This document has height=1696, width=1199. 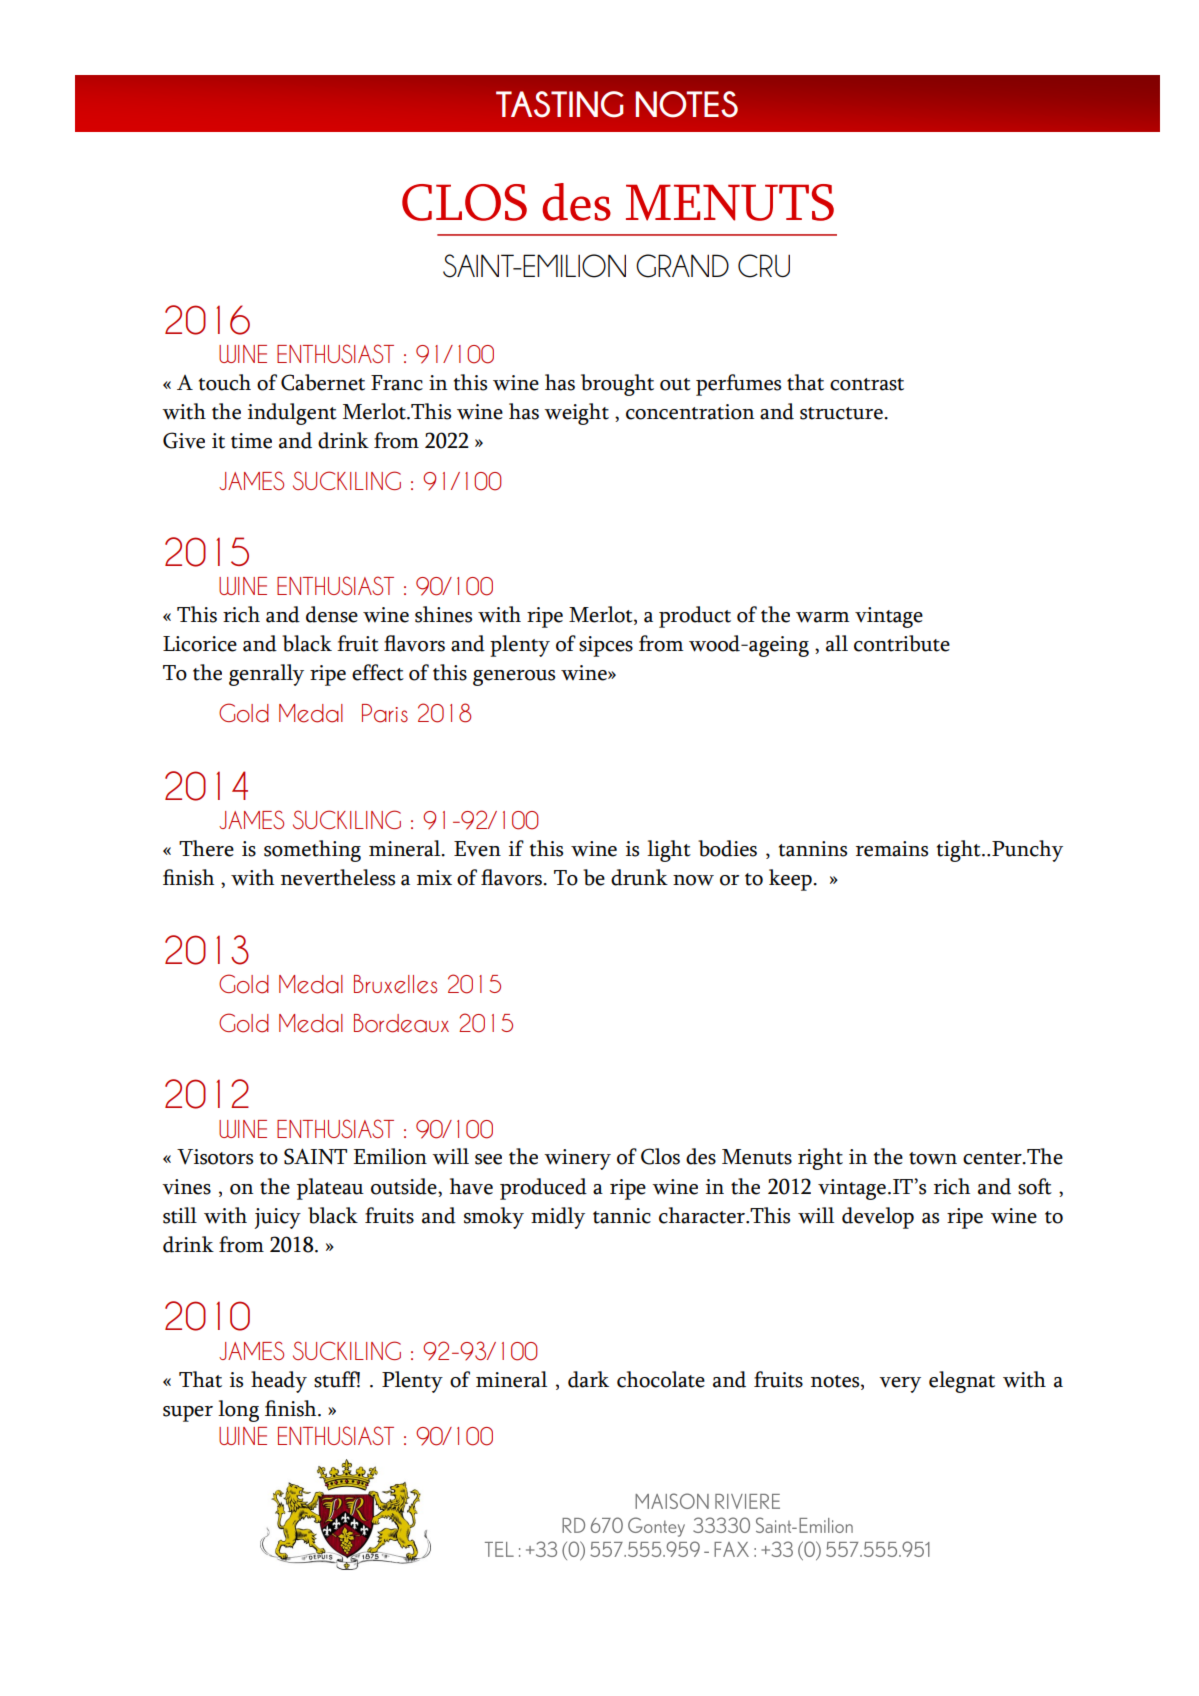 I want to click on heady, so click(x=279, y=1382).
